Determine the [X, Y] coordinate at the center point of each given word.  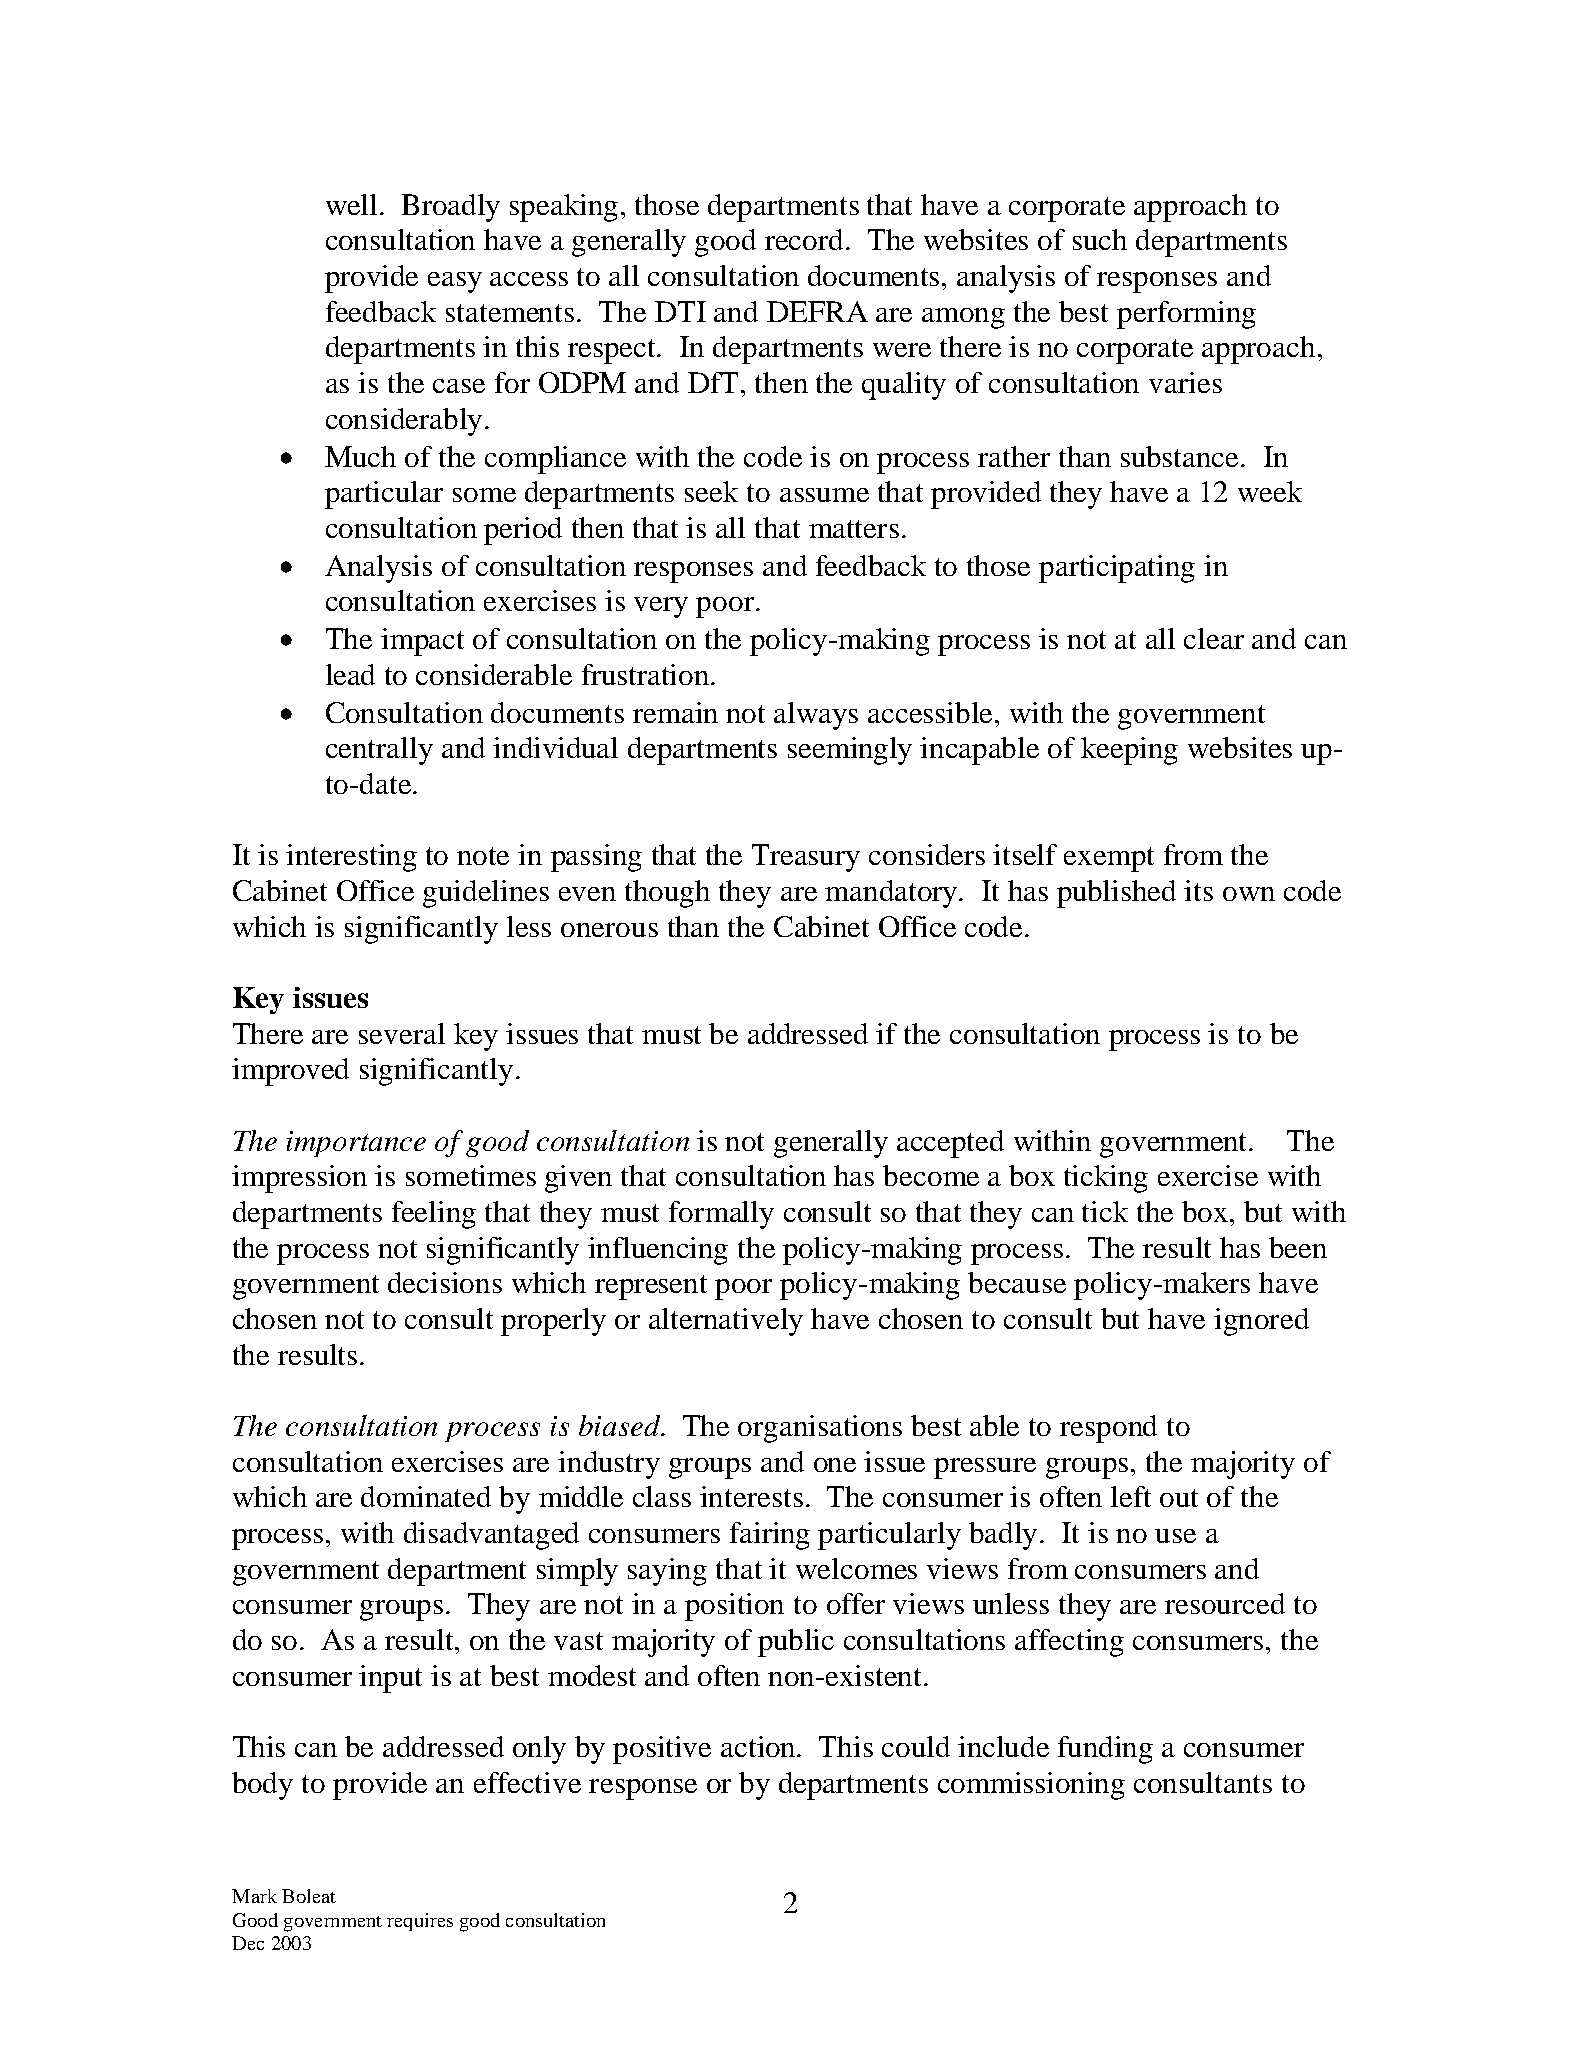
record [806, 239]
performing [1186, 315]
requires [420, 1922]
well [351, 204]
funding [1105, 1750]
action [759, 1746]
